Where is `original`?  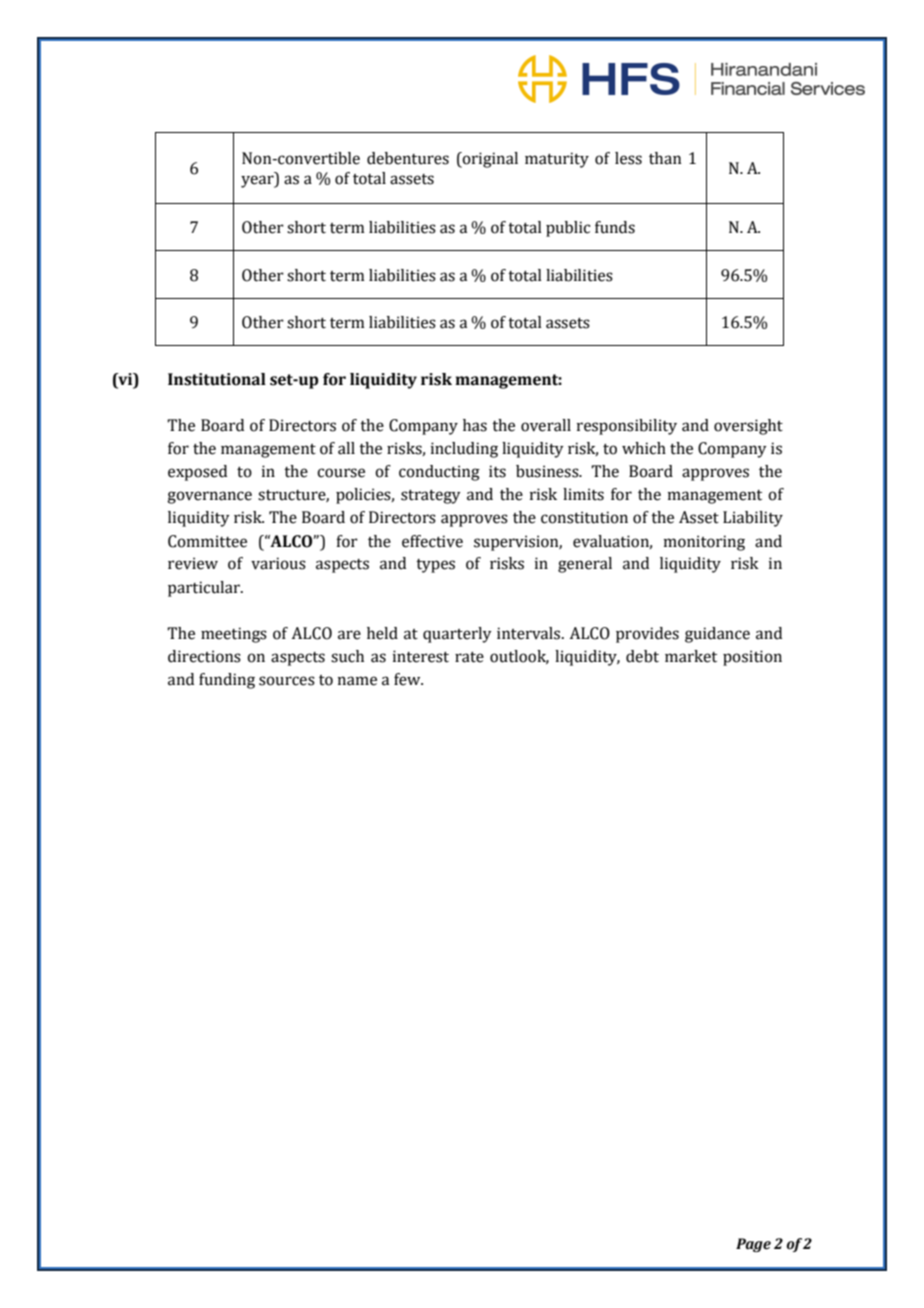 original is located at coordinates (489, 160).
